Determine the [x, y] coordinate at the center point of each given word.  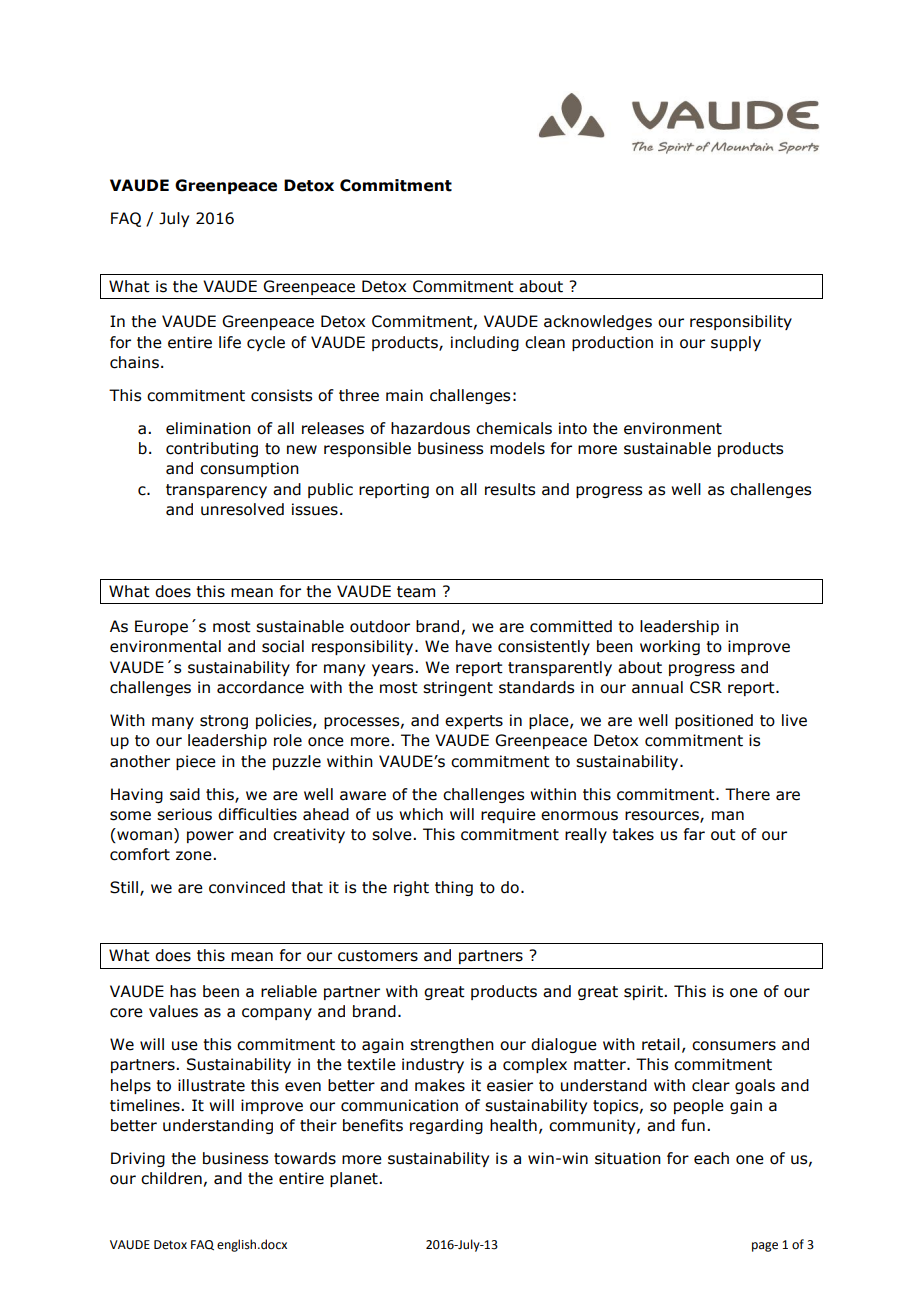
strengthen [452, 1045]
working [670, 647]
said [185, 794]
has [183, 991]
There [747, 794]
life [230, 342]
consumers [734, 1046]
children [171, 1178]
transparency [216, 491]
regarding [446, 1126]
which [421, 814]
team [416, 592]
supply [736, 343]
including [485, 343]
